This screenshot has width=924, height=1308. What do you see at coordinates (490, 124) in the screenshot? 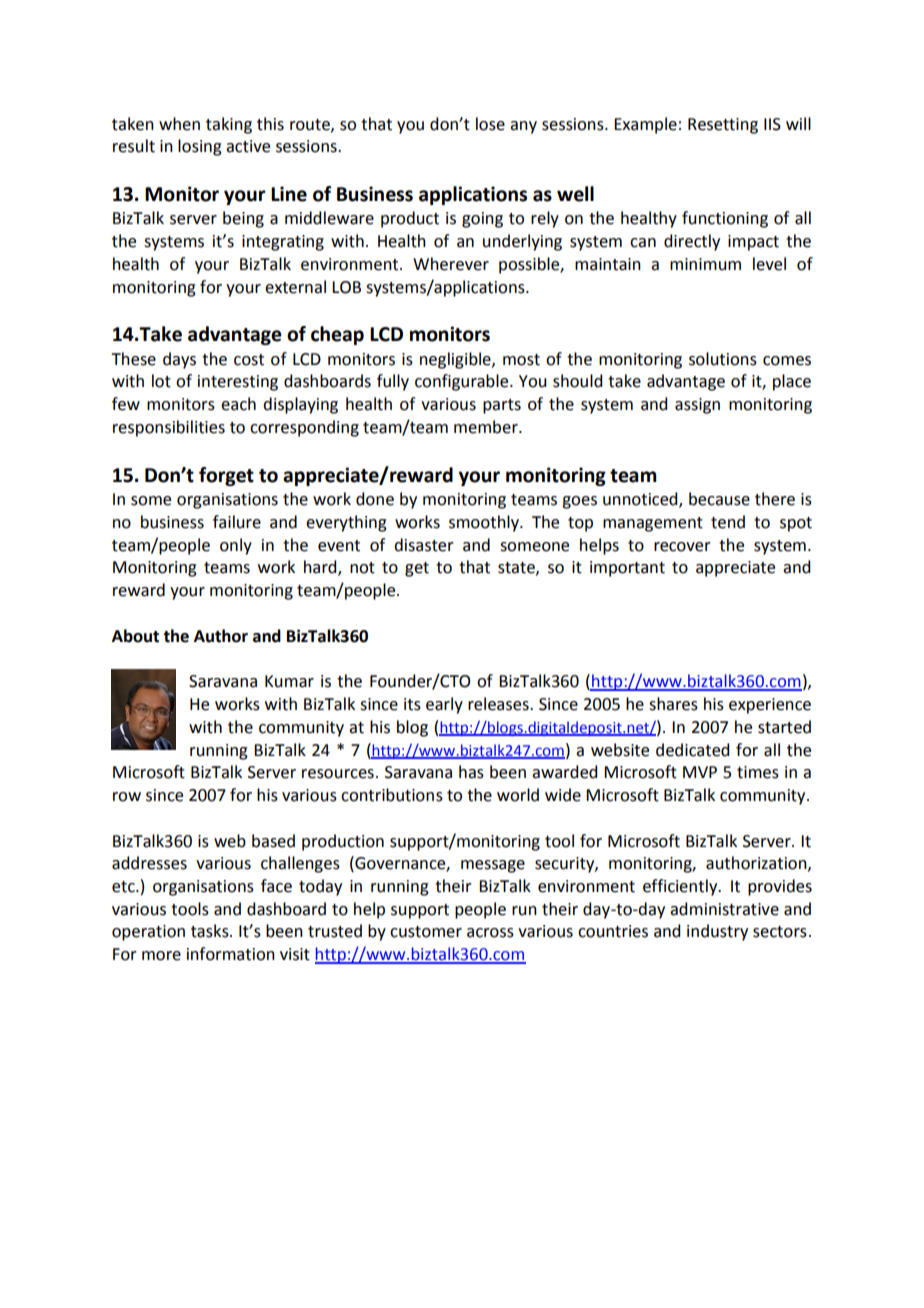
I see `lose` at bounding box center [490, 124].
